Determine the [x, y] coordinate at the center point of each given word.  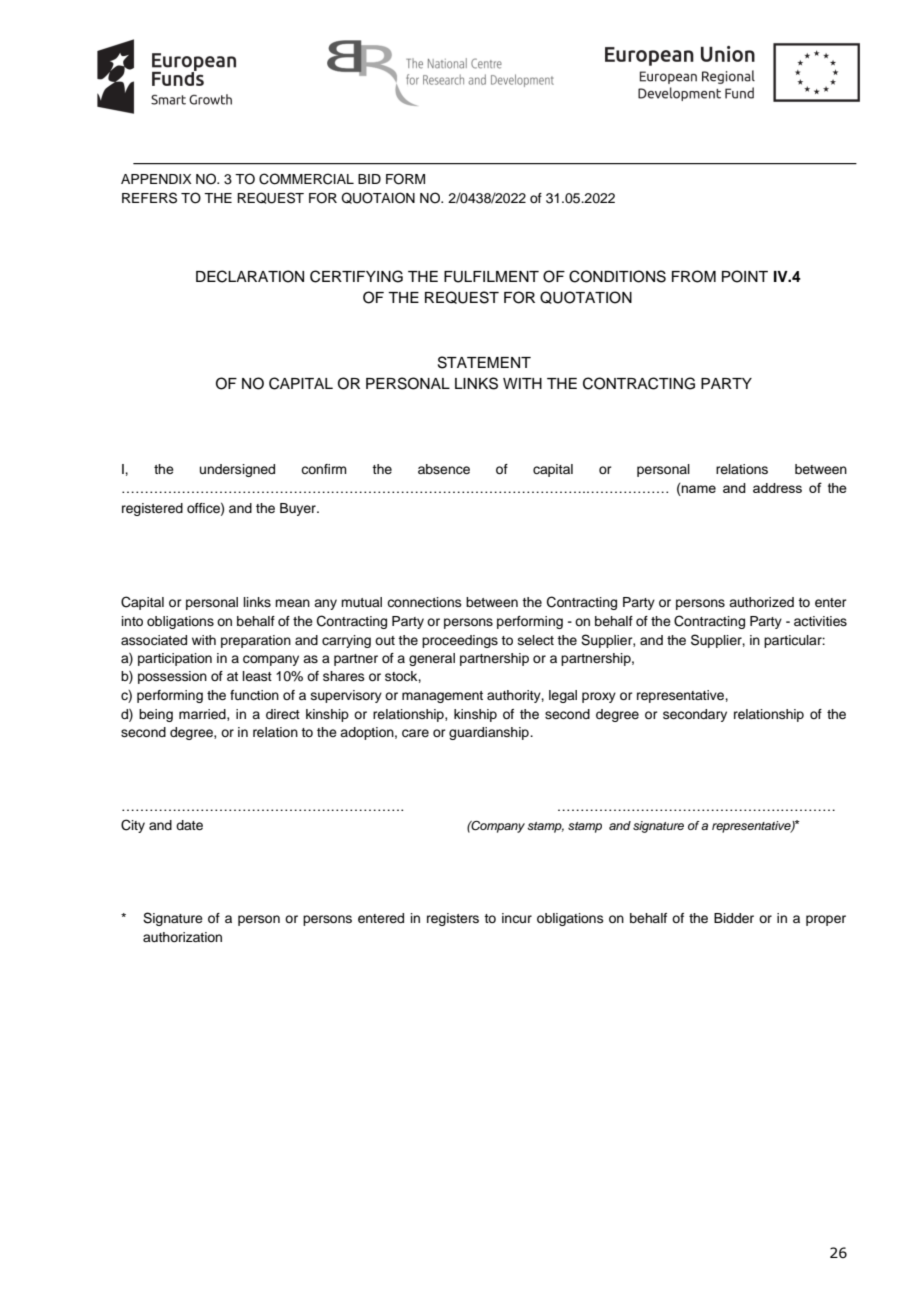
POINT [745, 276]
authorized [761, 602]
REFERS [149, 198]
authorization [182, 937]
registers [453, 919]
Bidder [734, 918]
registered [152, 509]
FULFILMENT [491, 277]
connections [424, 602]
